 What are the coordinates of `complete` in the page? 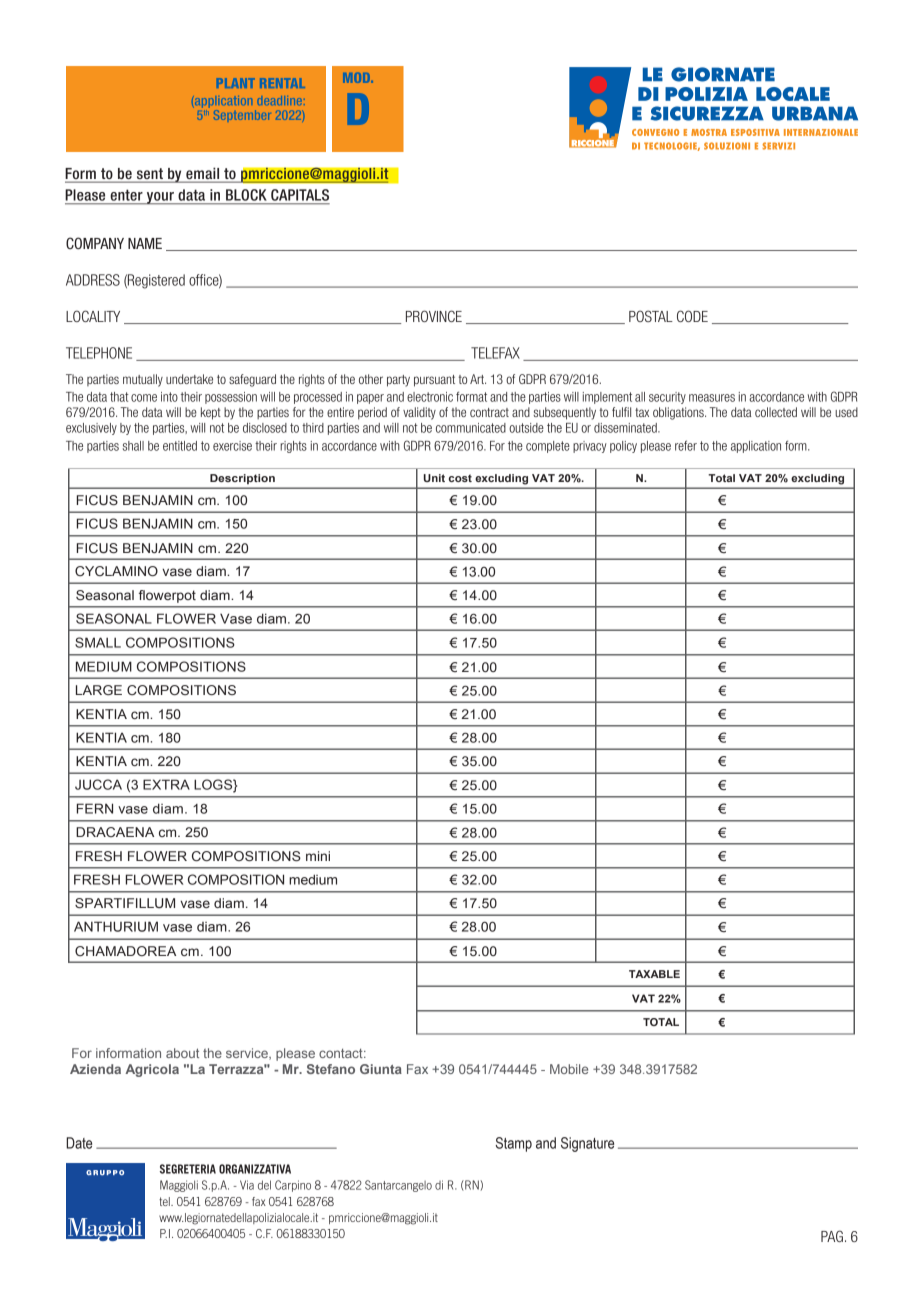 It's located at (548, 447).
